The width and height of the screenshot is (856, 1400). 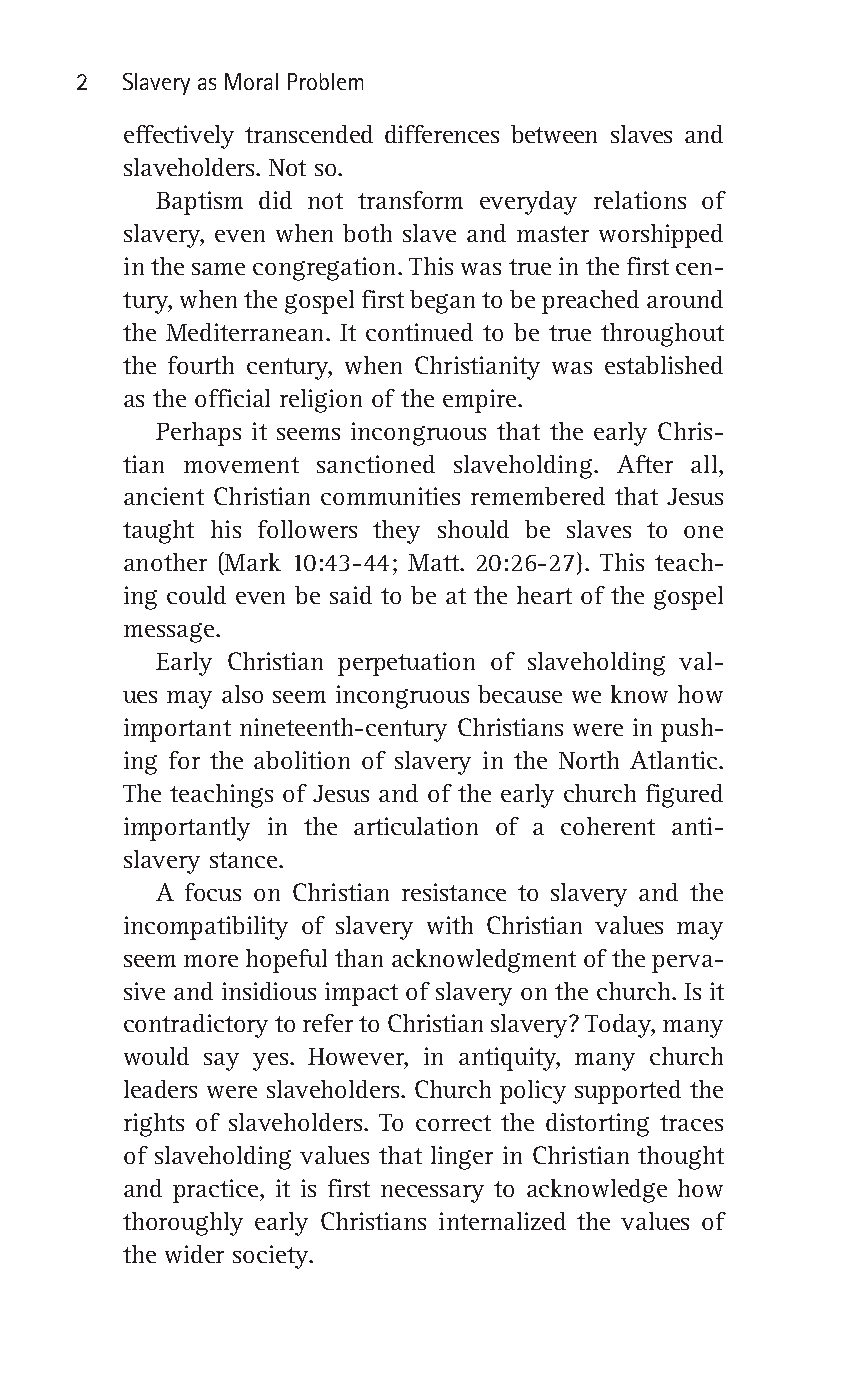 What do you see at coordinates (432, 1194) in the screenshot?
I see `necessary` at bounding box center [432, 1194].
